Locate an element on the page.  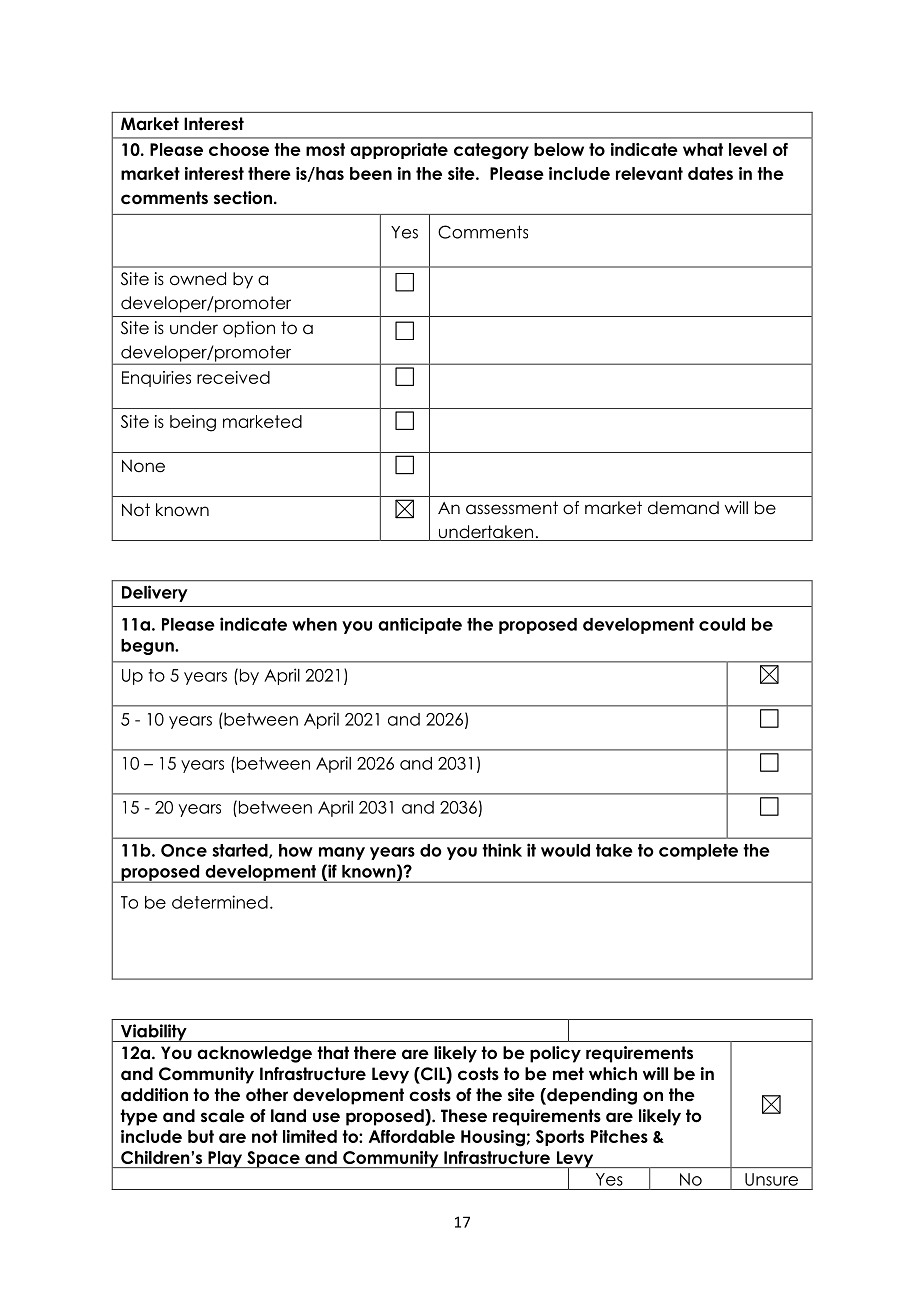
assessment is located at coordinates (512, 508).
